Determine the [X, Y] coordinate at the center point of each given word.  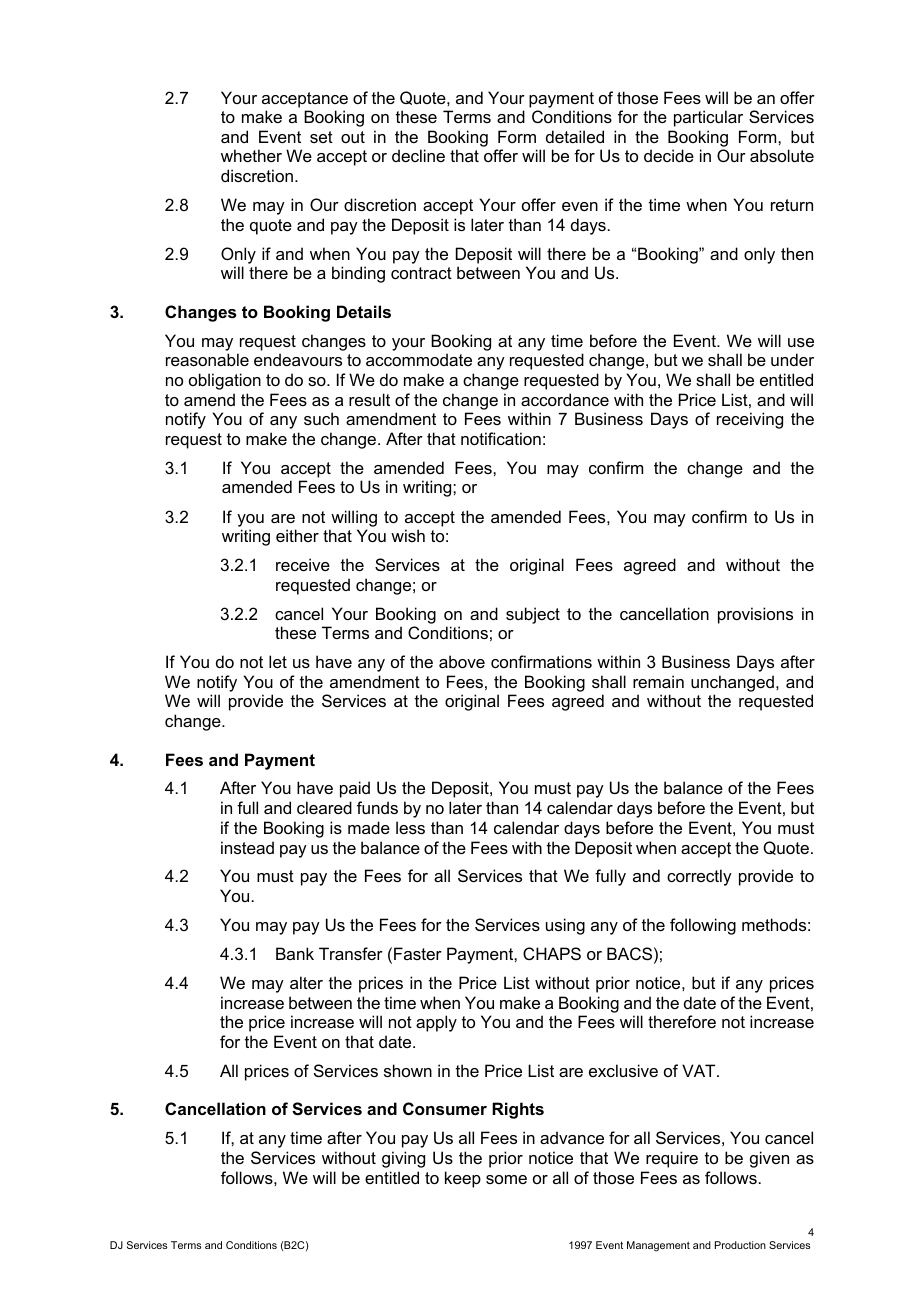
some [506, 1179]
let [278, 661]
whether [251, 155]
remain [658, 681]
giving [403, 1159]
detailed [575, 136]
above [462, 661]
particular [708, 118]
